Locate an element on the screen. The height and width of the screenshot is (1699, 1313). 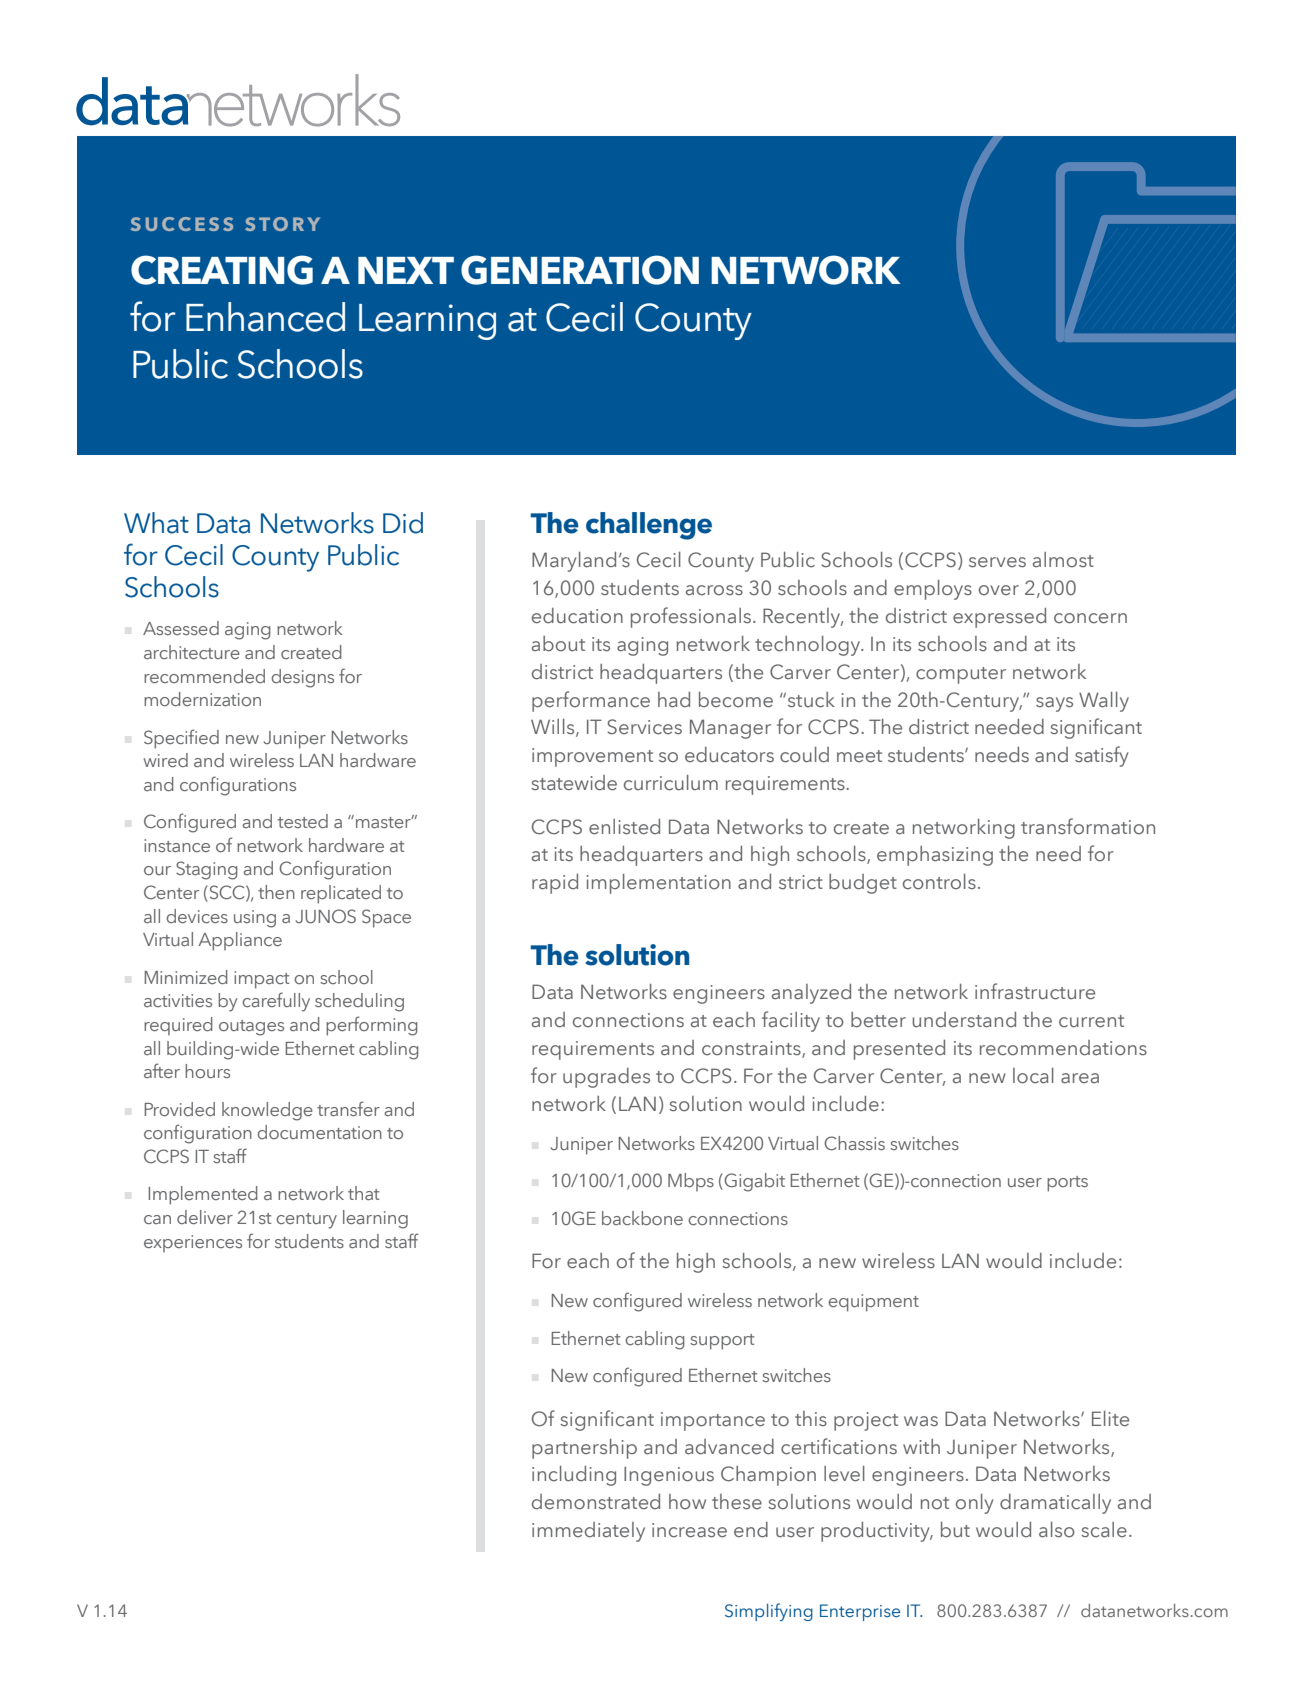
GENERATION is located at coordinates (580, 270).
